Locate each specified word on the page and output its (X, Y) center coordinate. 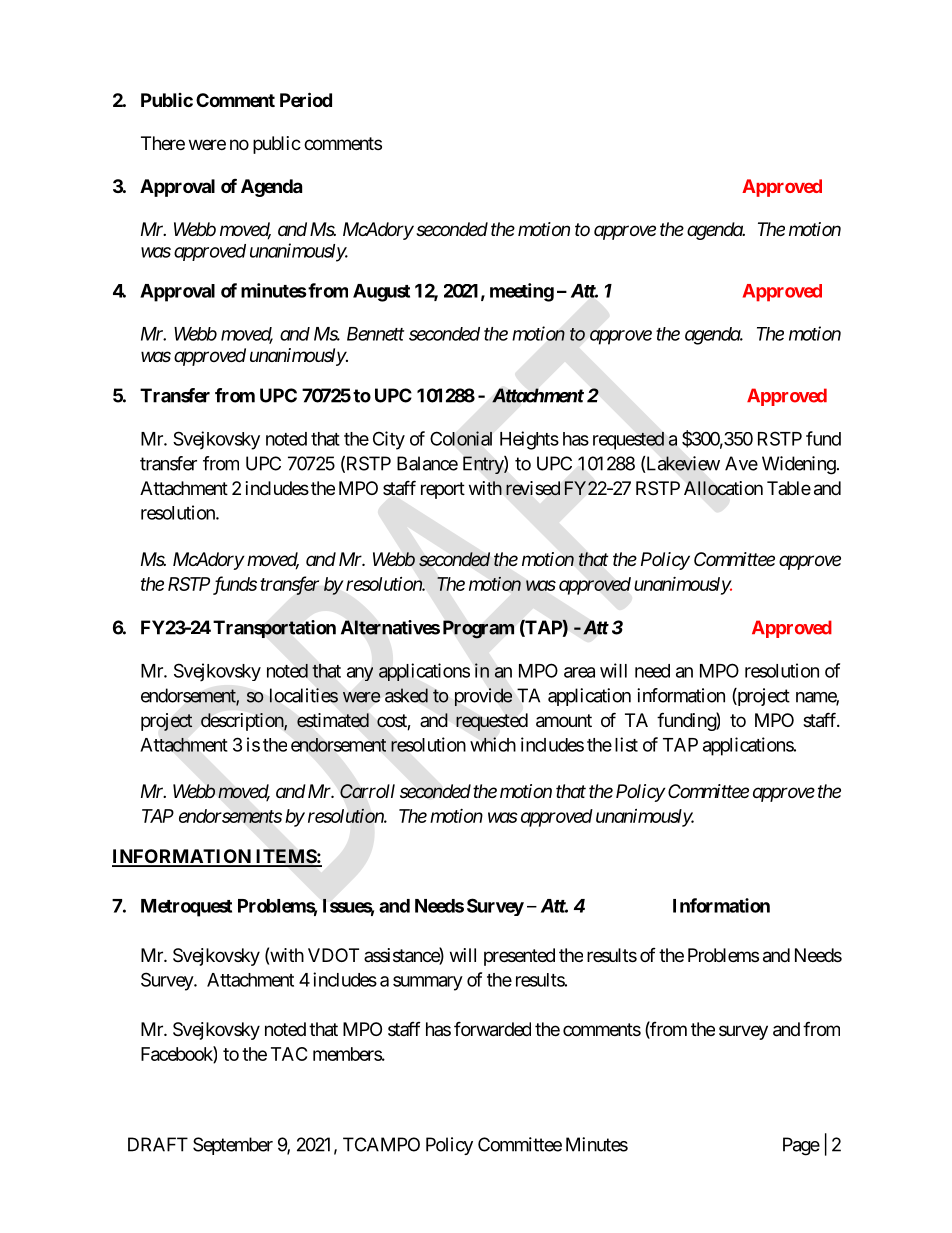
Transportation (274, 629)
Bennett (375, 334)
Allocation (723, 488)
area (579, 672)
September (233, 1146)
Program (478, 629)
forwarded (492, 1029)
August (381, 293)
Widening (799, 465)
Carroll (367, 791)
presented (519, 957)
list (626, 744)
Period (306, 99)
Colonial (461, 438)
